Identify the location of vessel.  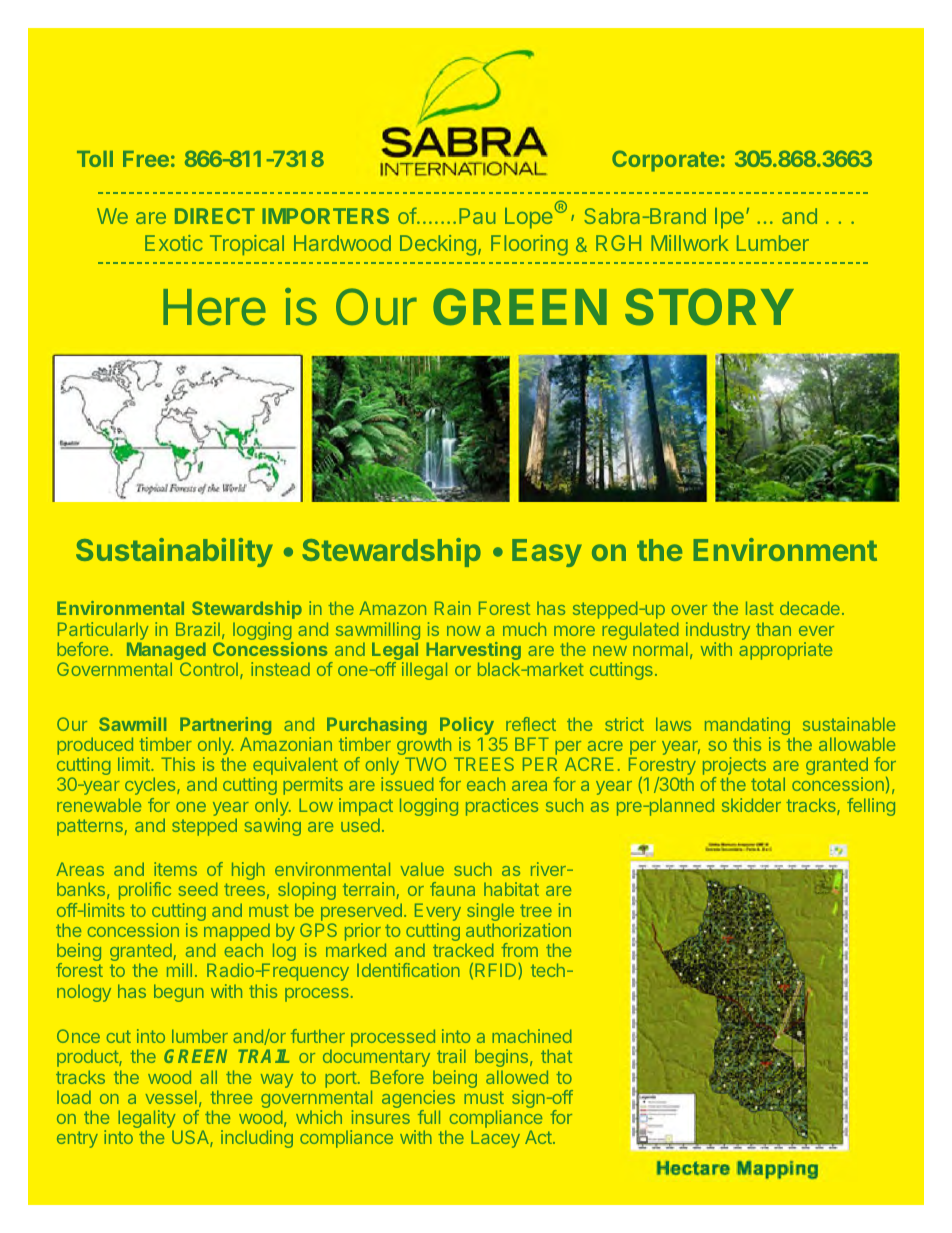
(171, 1097).
